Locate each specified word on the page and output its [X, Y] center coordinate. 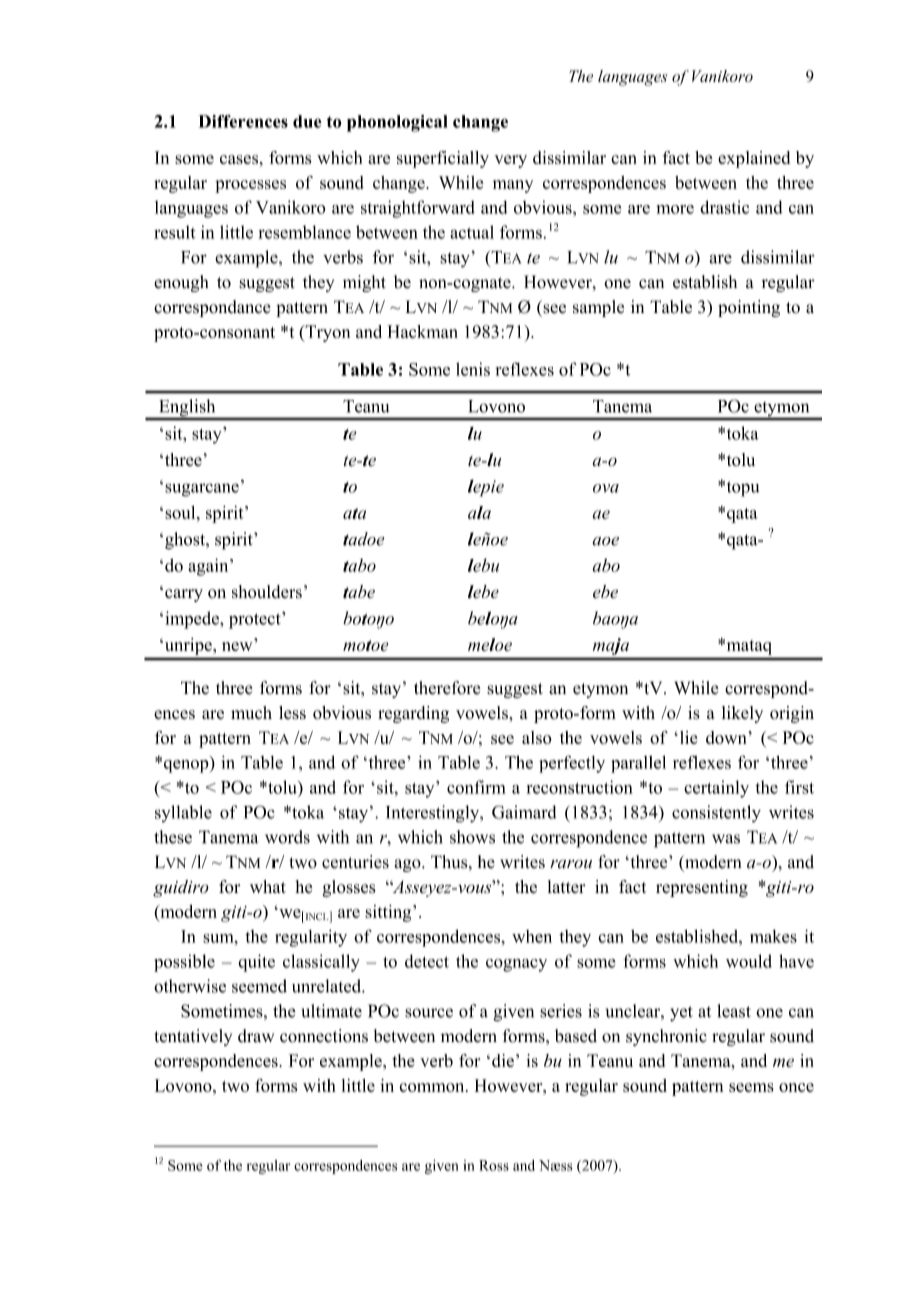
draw [256, 1036]
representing [702, 888]
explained [754, 159]
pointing [749, 308]
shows [472, 837]
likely [742, 714]
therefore [447, 688]
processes [250, 186]
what [268, 886]
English [187, 409]
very [510, 161]
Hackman [422, 331]
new [237, 646]
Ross [494, 1165]
